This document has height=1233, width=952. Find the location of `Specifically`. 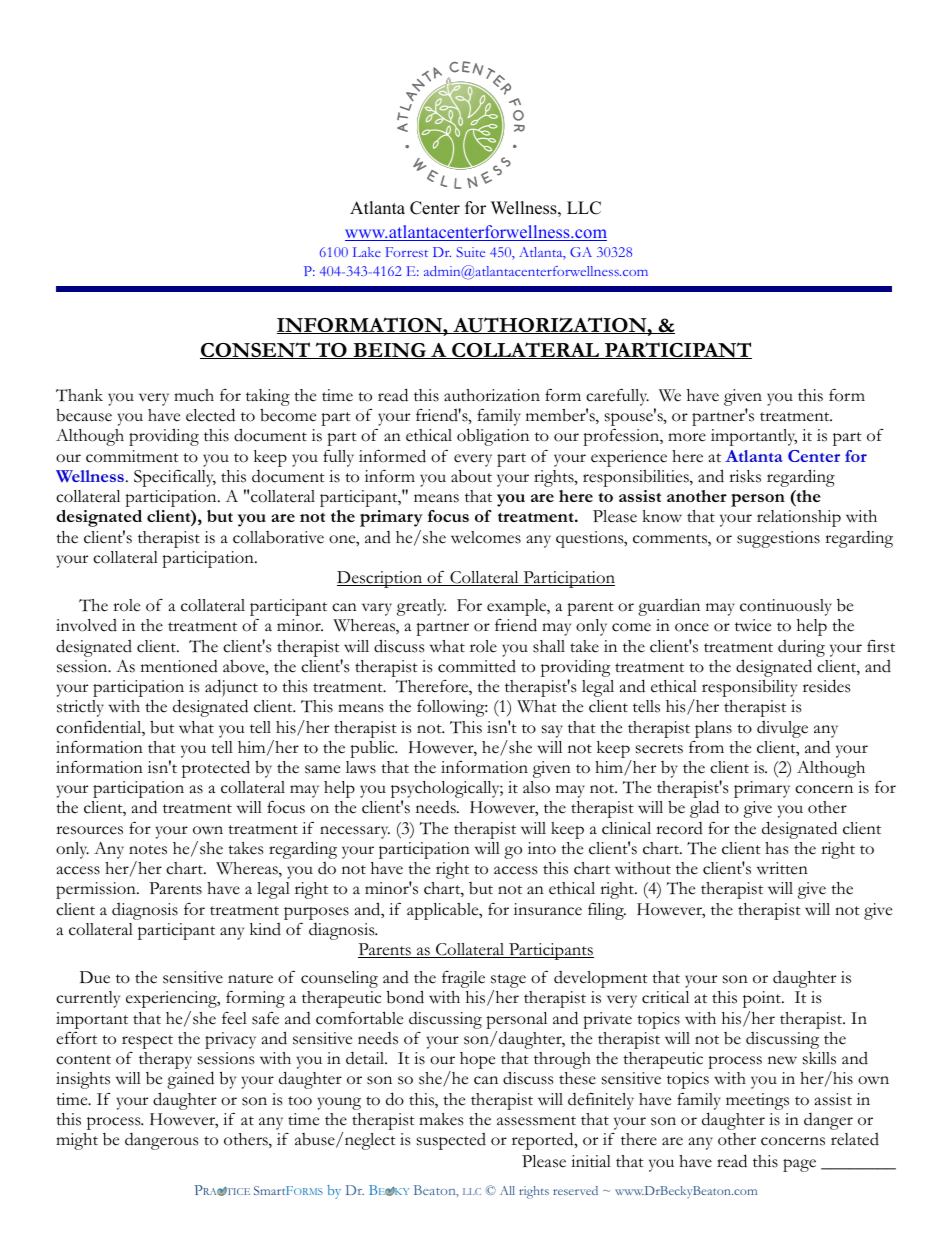

Specifically is located at coordinates (175, 478).
